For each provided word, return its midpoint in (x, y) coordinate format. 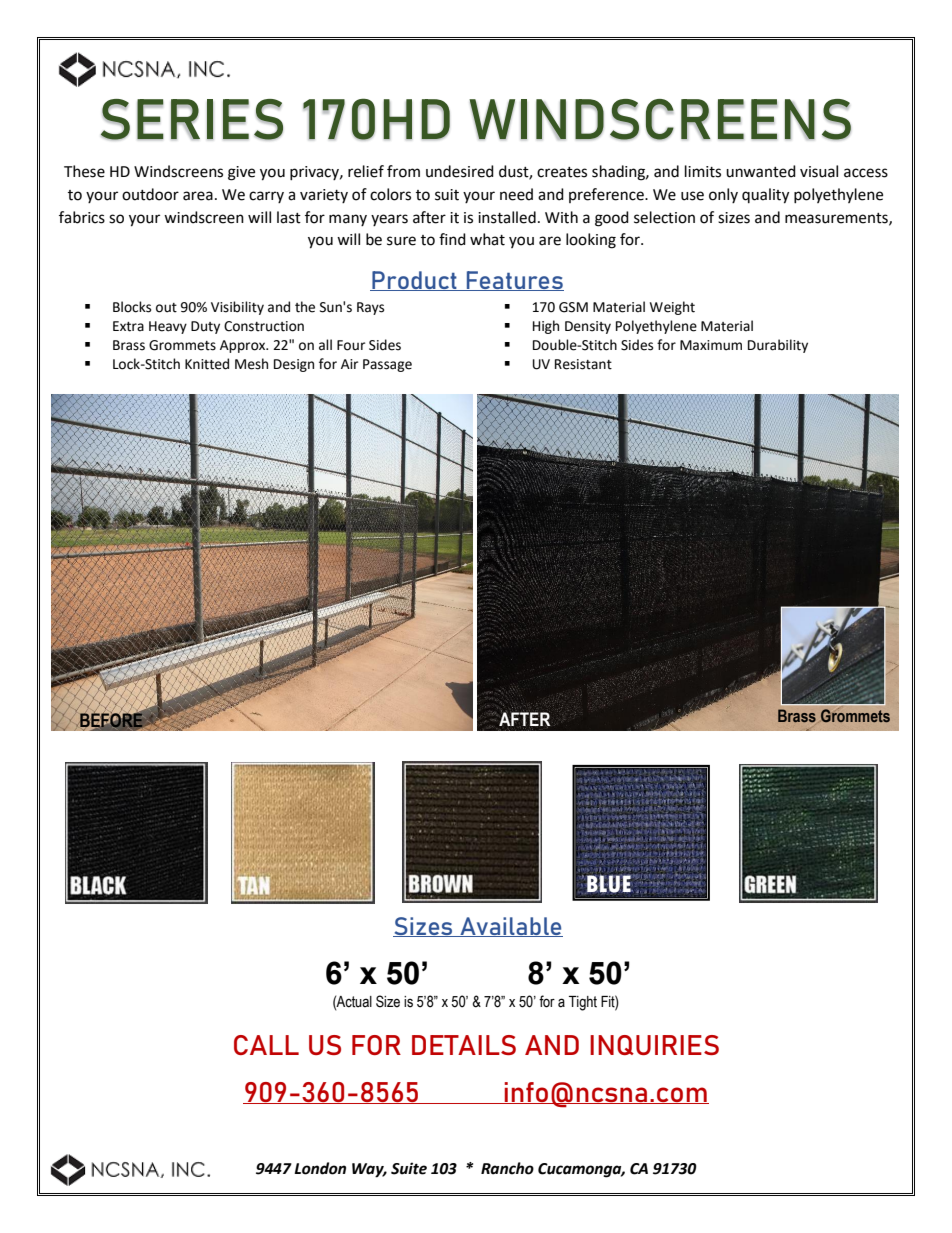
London (320, 1168)
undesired (460, 171)
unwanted (761, 171)
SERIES (192, 119)
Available (510, 927)
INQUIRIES (654, 1045)
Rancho (507, 1168)
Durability (778, 346)
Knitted (207, 364)
